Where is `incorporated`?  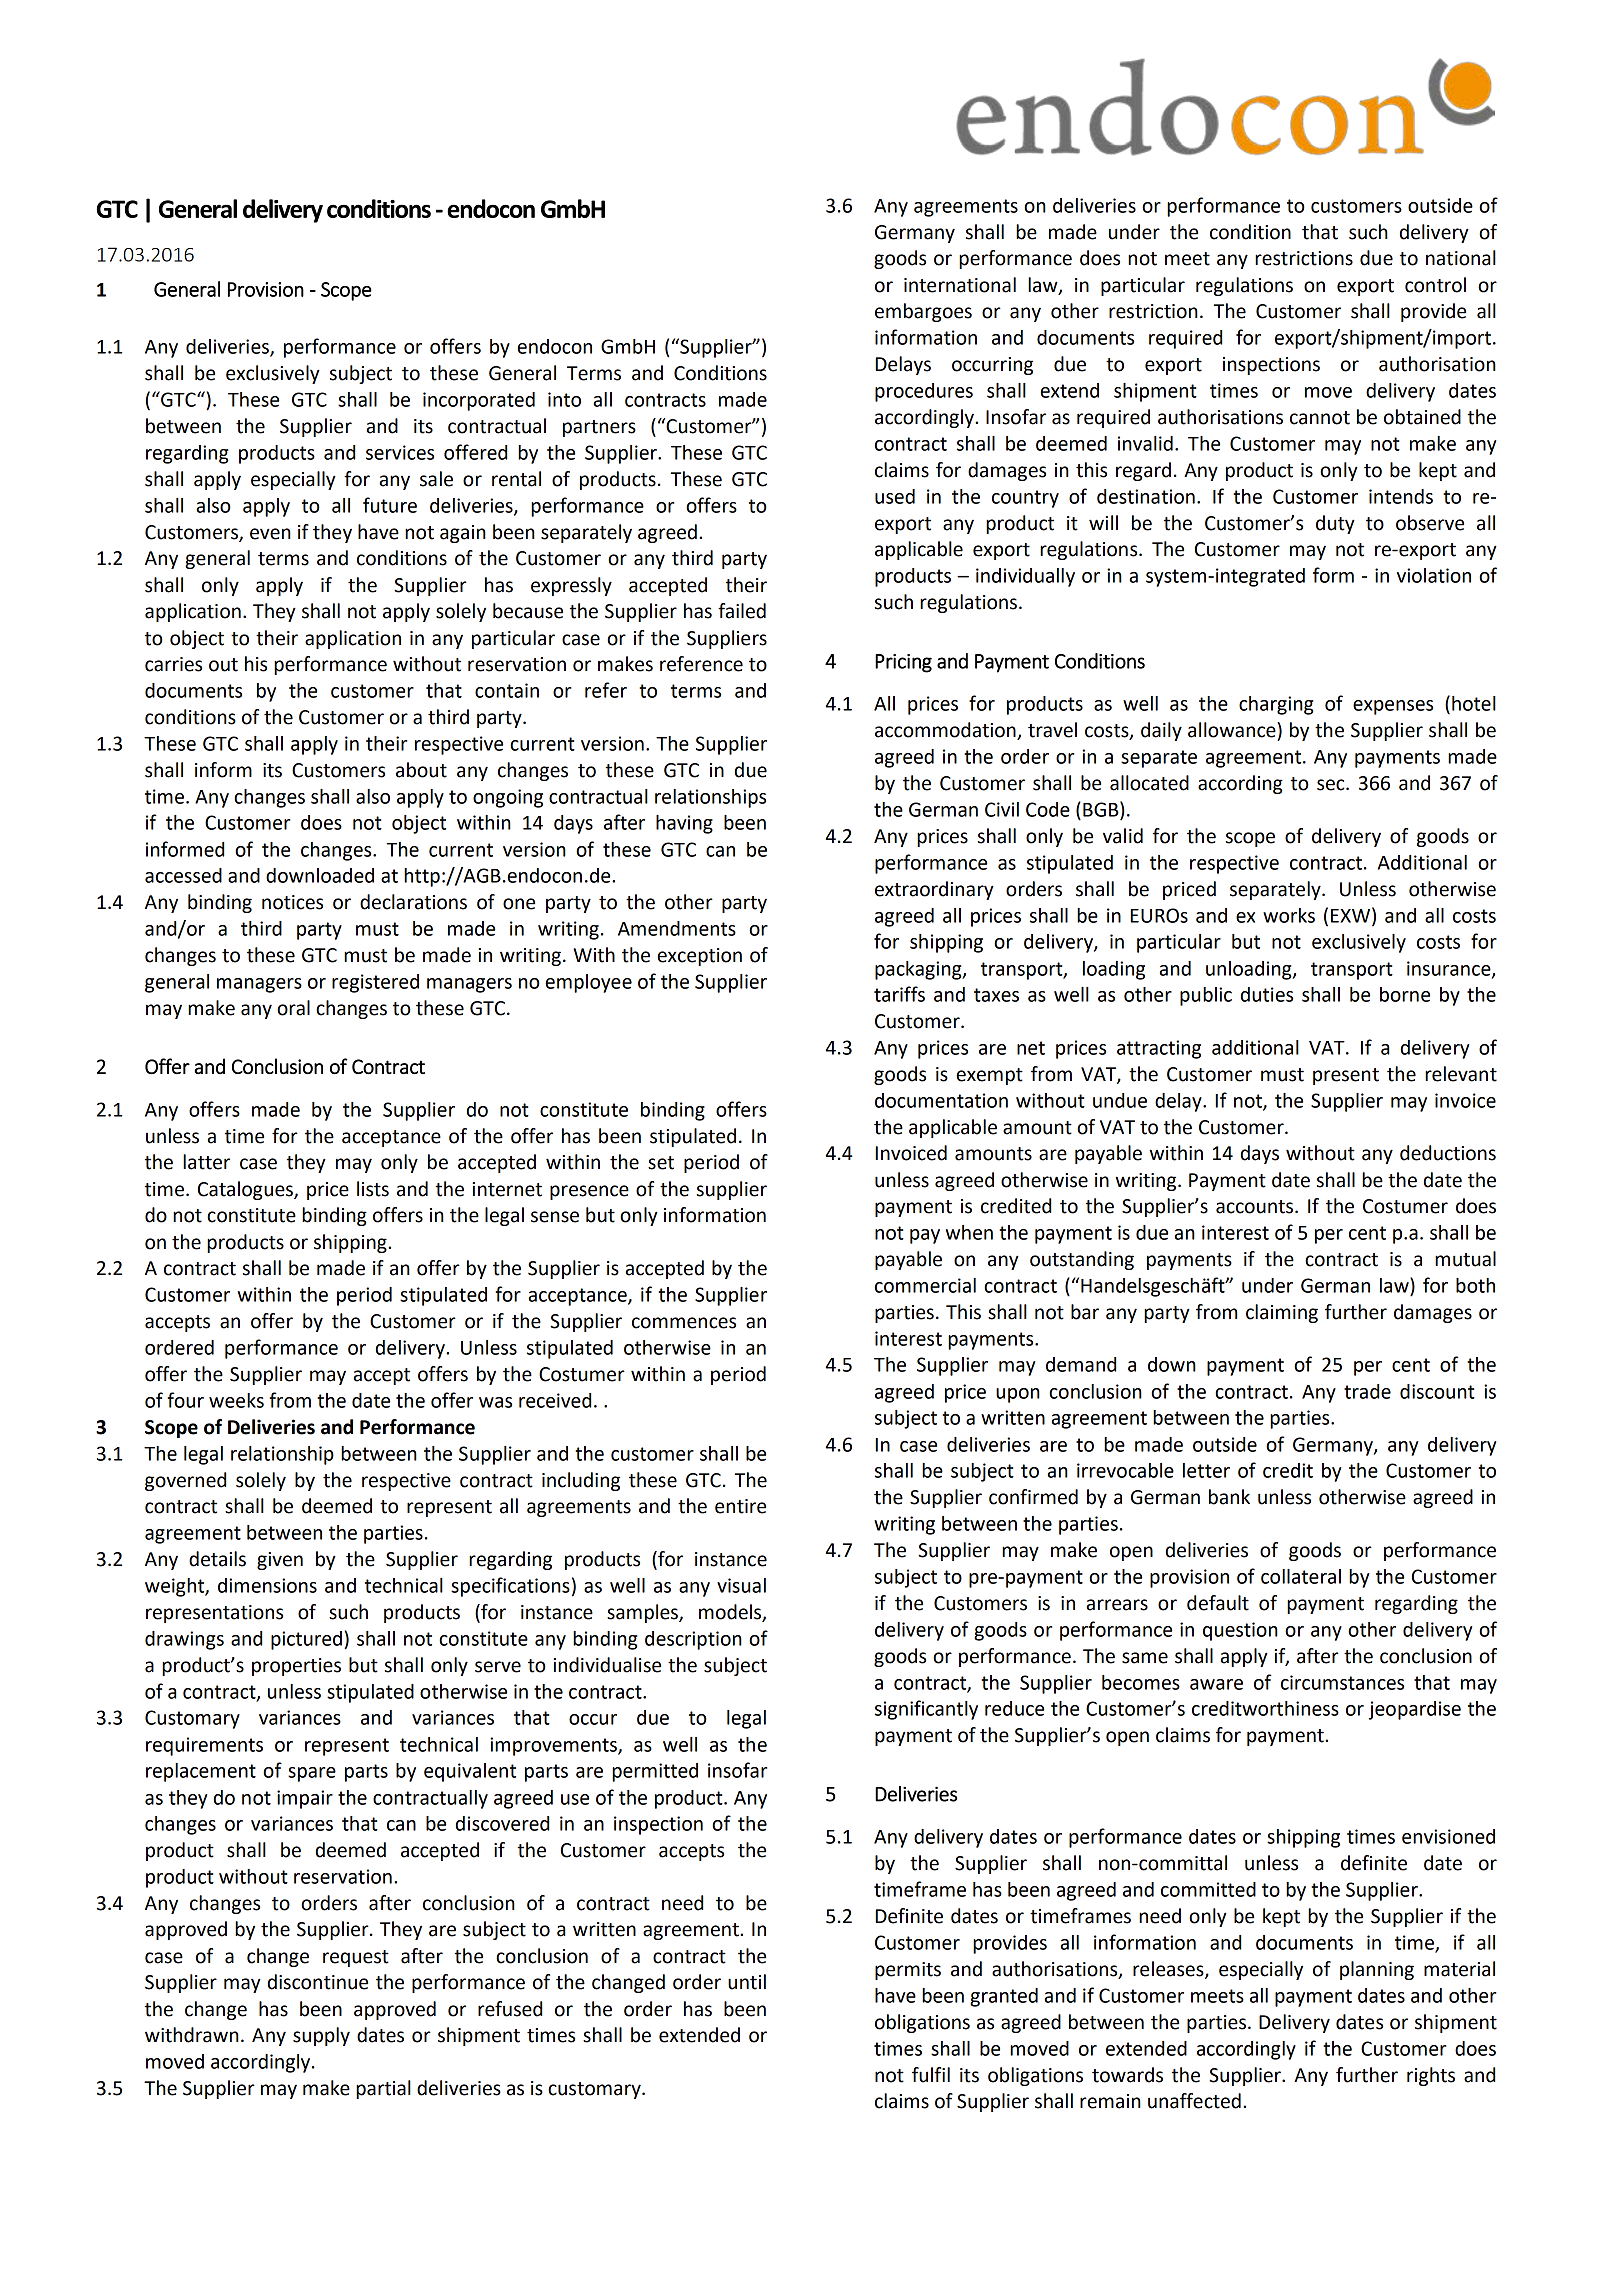 incorporated is located at coordinates (479, 401).
